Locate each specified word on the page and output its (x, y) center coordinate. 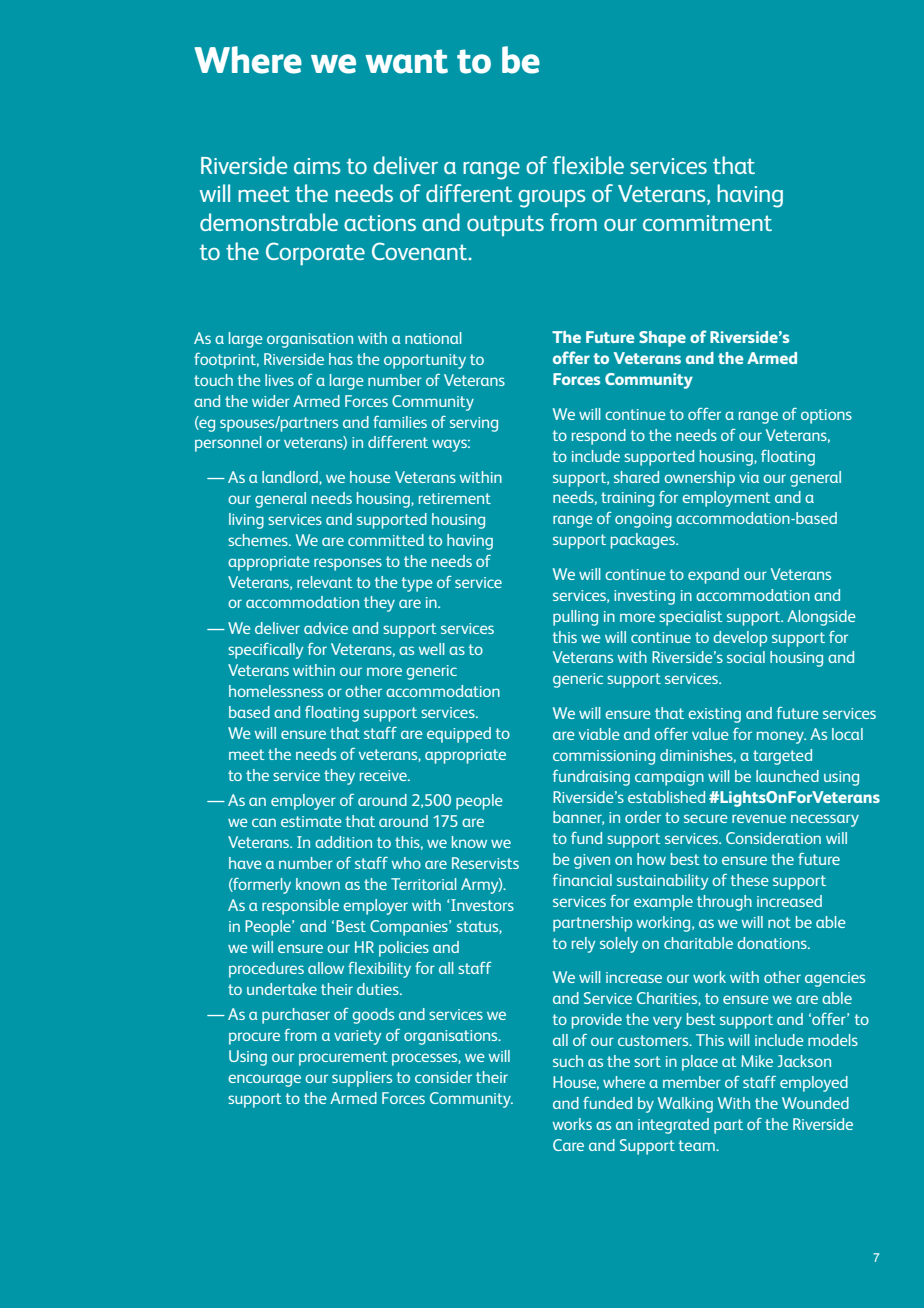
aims (317, 166)
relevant (325, 582)
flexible (588, 165)
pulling (575, 618)
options (826, 416)
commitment (707, 223)
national (433, 338)
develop (740, 639)
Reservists (485, 863)
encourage (264, 1080)
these (750, 880)
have (245, 863)
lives (279, 380)
